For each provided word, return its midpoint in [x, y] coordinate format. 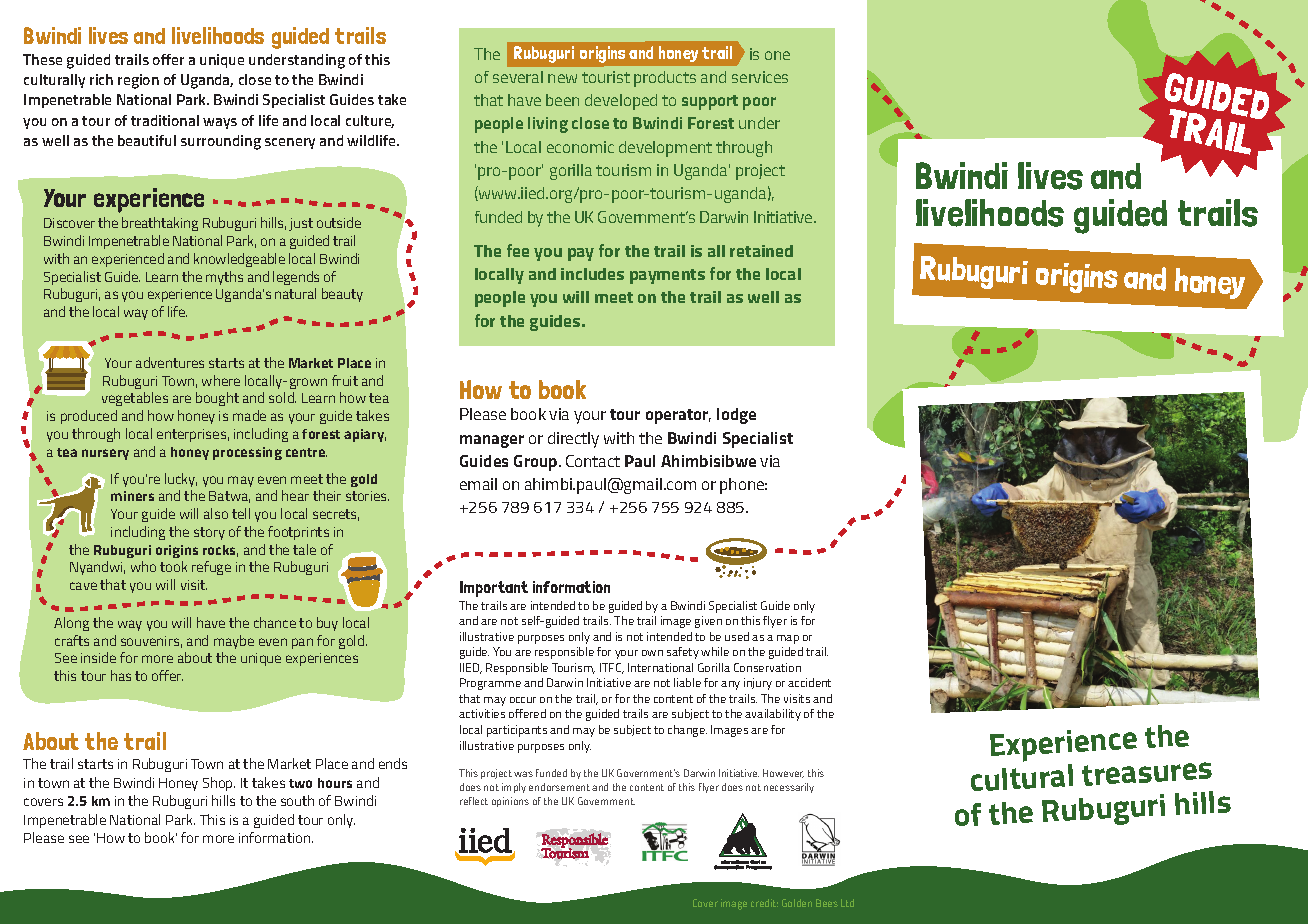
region [138, 81]
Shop [219, 784]
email [478, 484]
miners [132, 496]
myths [224, 278]
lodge [736, 416]
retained [761, 251]
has [121, 675]
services [760, 77]
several [518, 77]
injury [758, 684]
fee [518, 250]
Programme [490, 684]
